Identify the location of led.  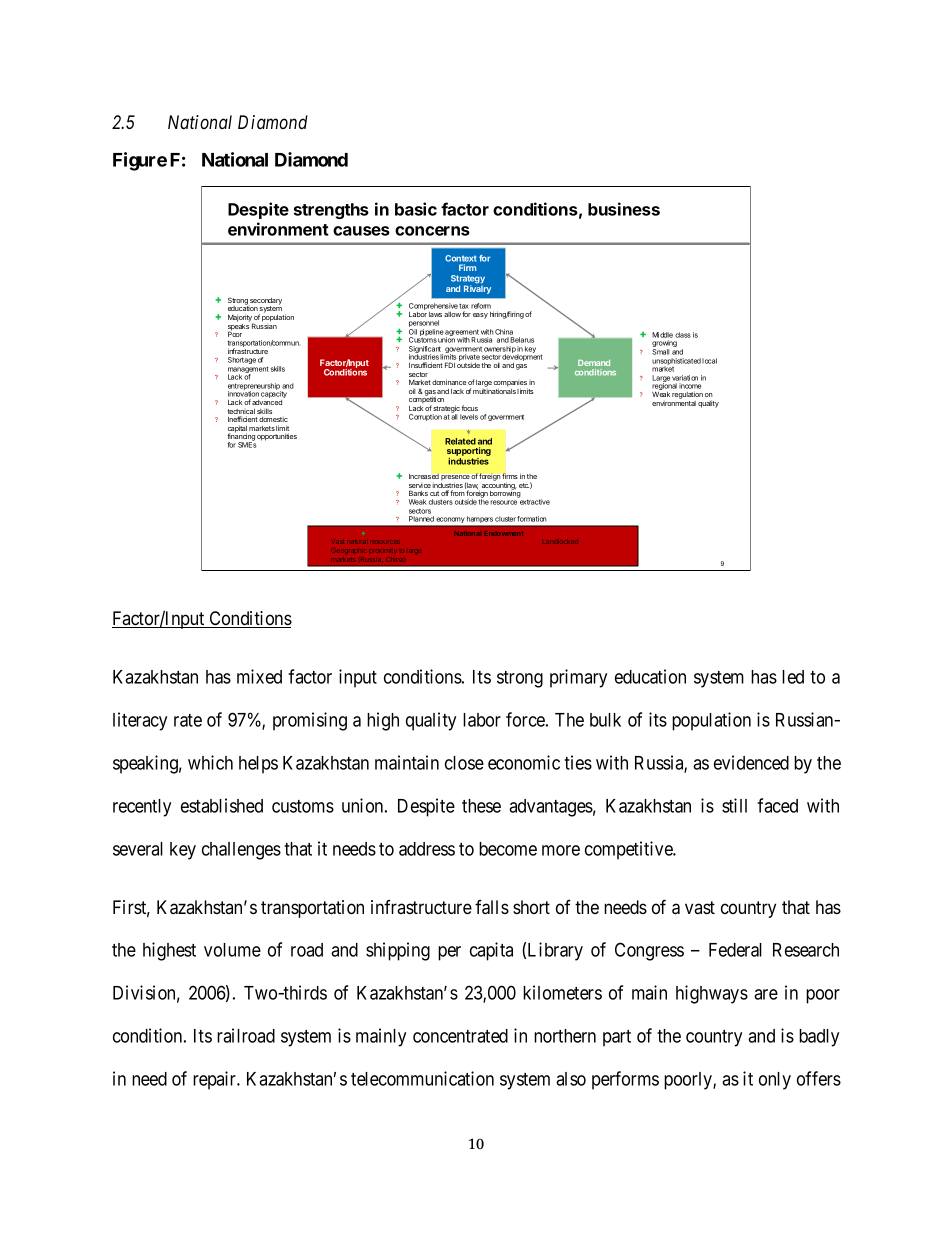
(793, 677).
